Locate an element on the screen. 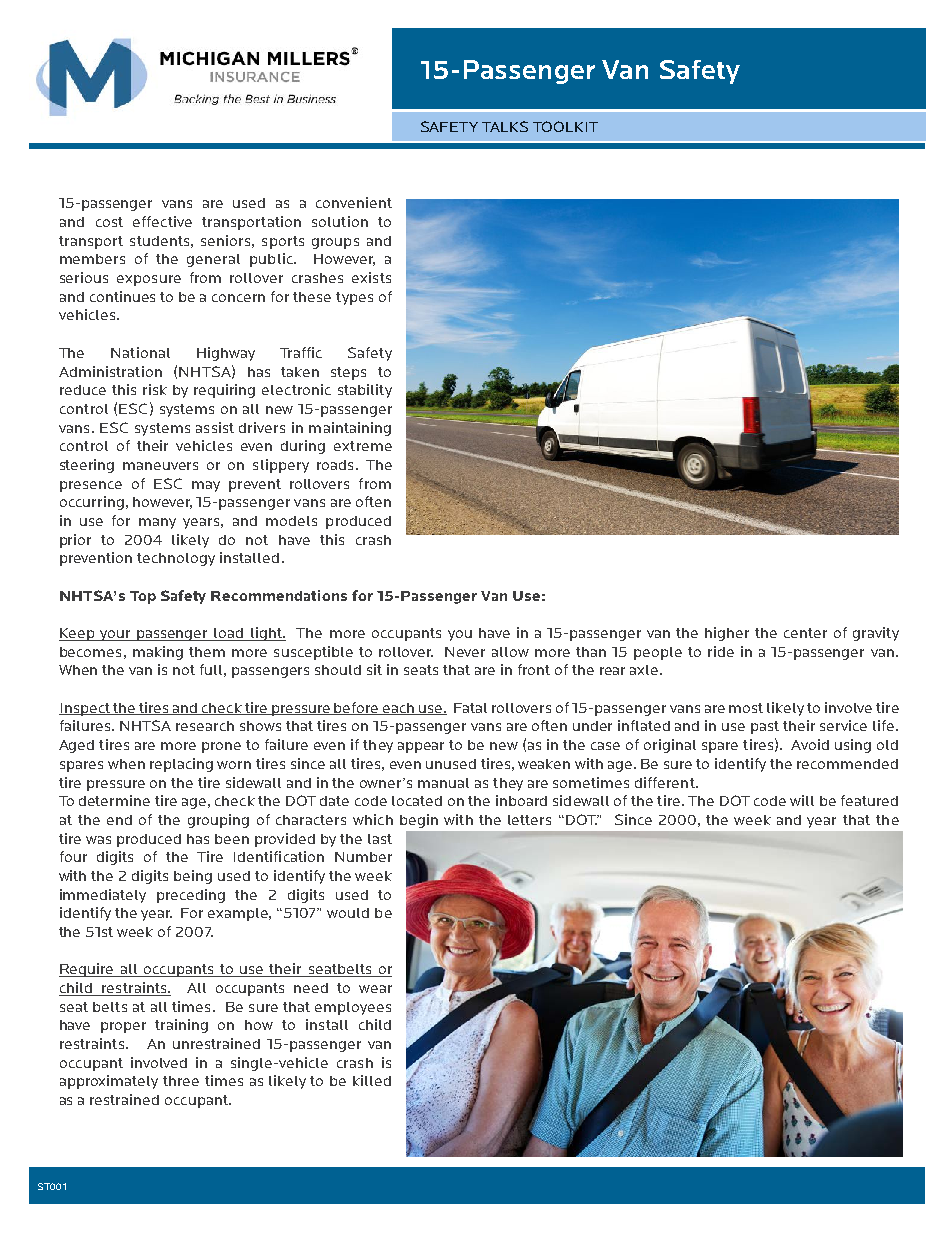 This screenshot has height=1233, width=952. TOOLKIT is located at coordinates (565, 126).
